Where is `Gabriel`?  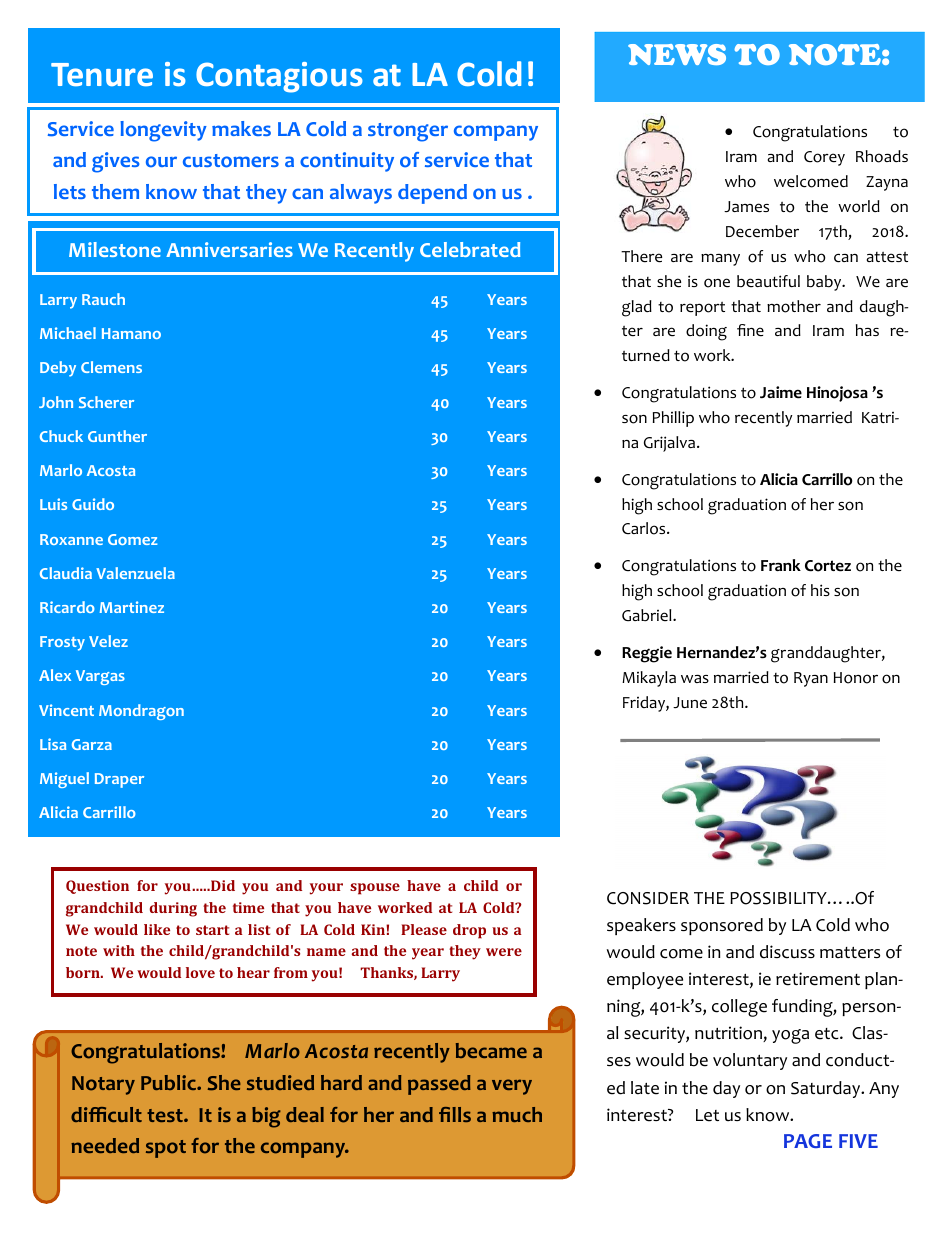 Gabriel is located at coordinates (648, 615).
